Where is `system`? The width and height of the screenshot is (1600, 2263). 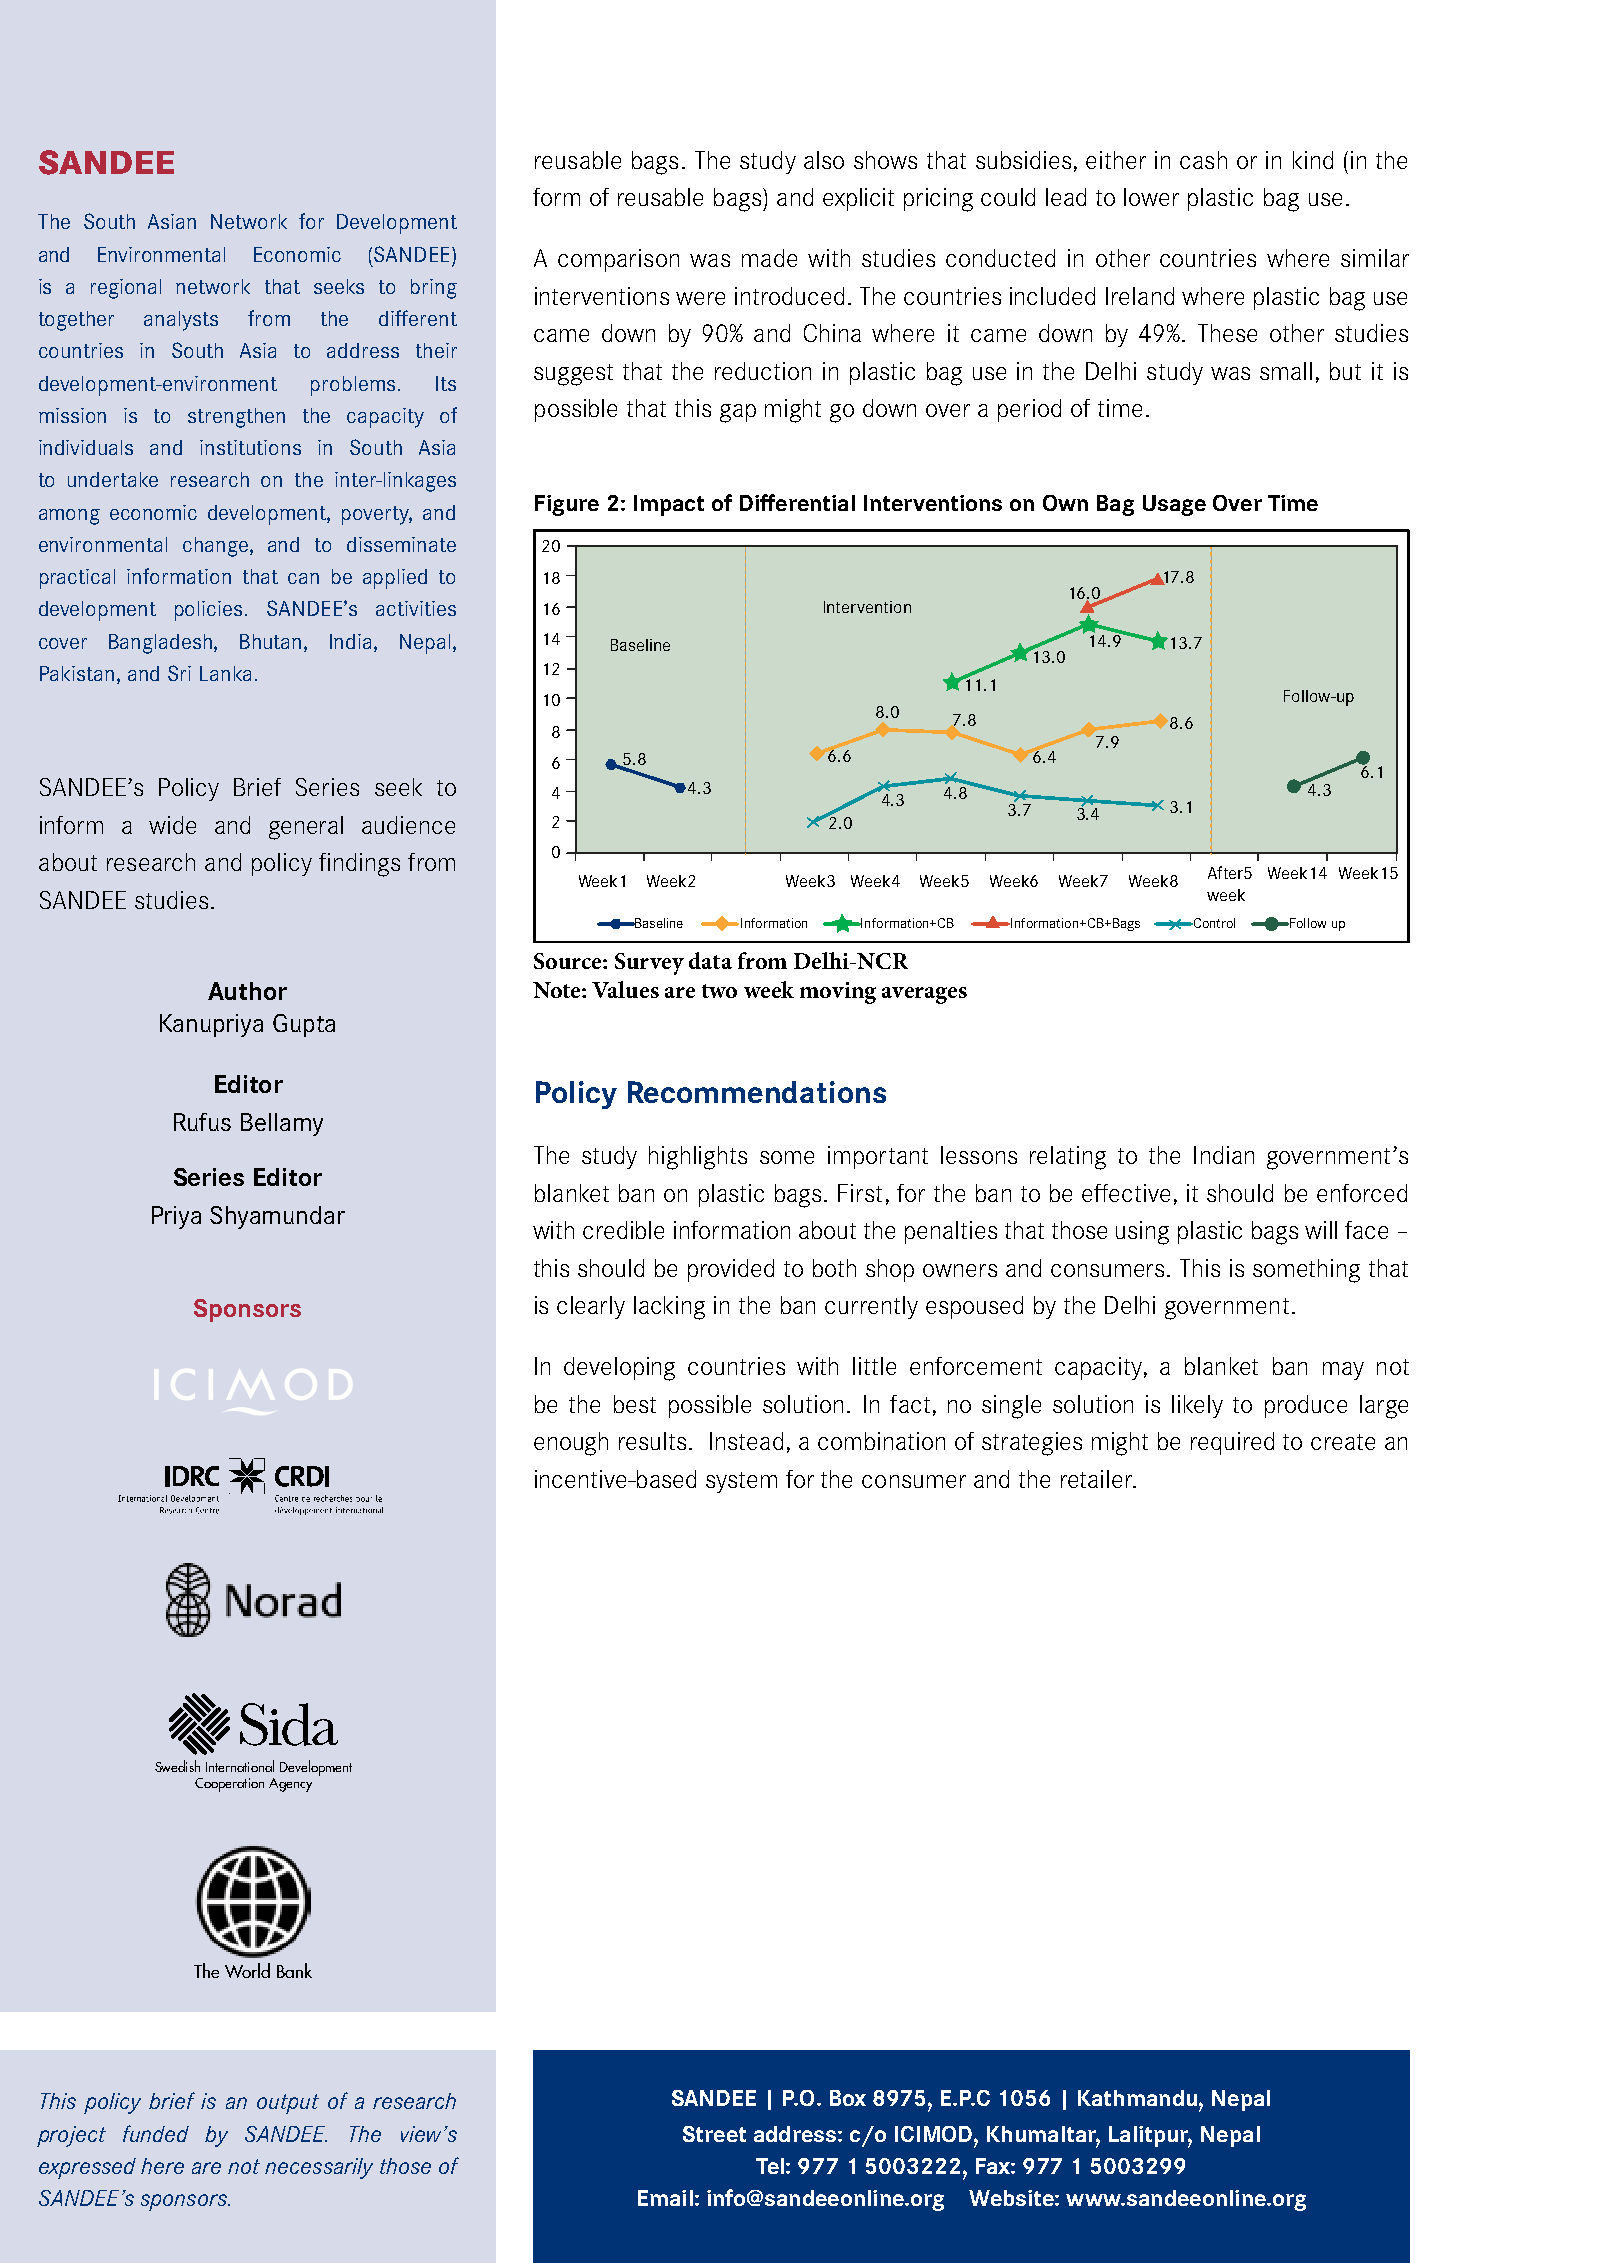 system is located at coordinates (741, 1482).
